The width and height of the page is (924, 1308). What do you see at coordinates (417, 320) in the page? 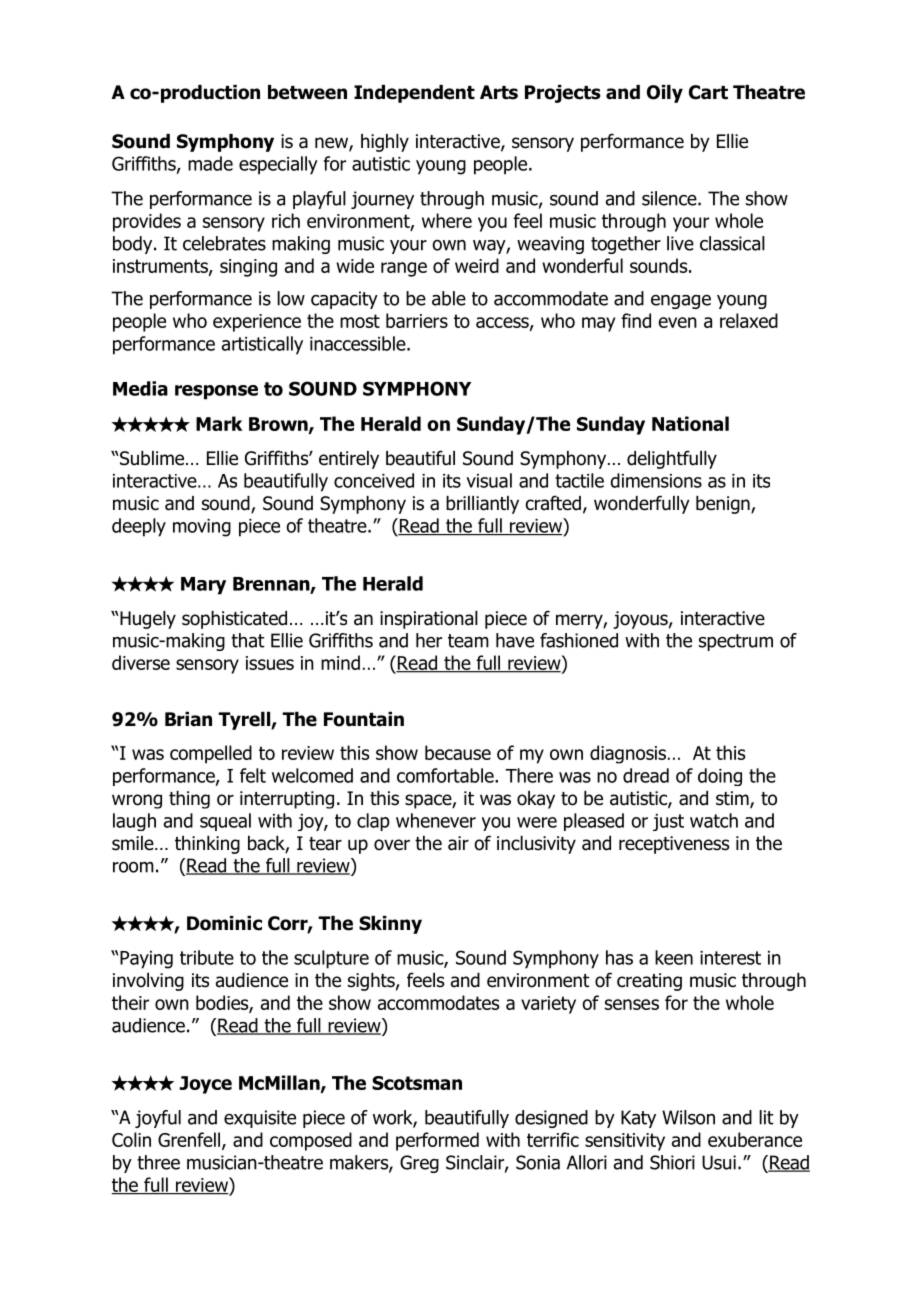
I see `barriers` at bounding box center [417, 320].
